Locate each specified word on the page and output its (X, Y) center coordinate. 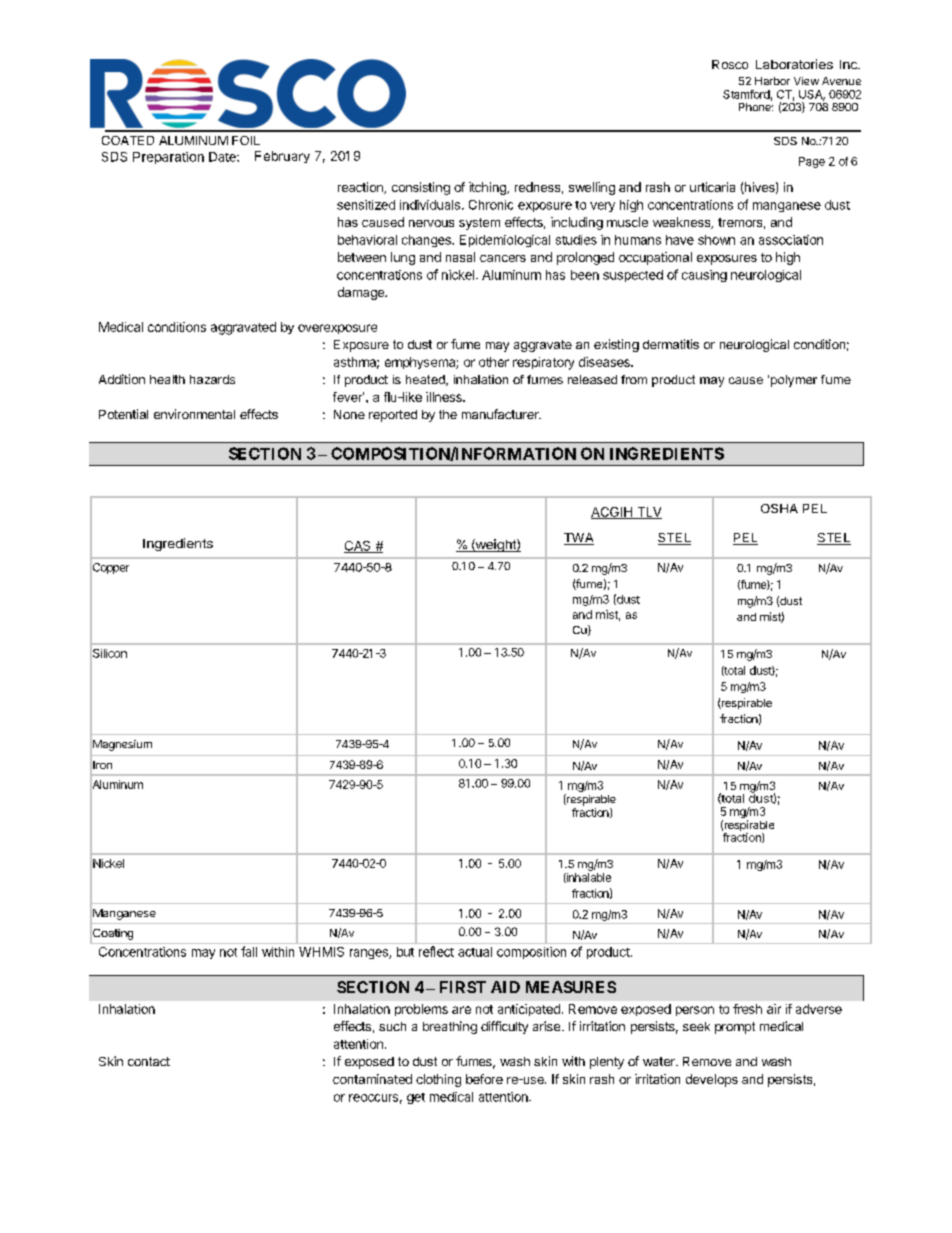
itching (488, 188)
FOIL (246, 140)
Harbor (772, 81)
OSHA (779, 508)
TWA (579, 539)
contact (149, 1061)
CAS (358, 547)
